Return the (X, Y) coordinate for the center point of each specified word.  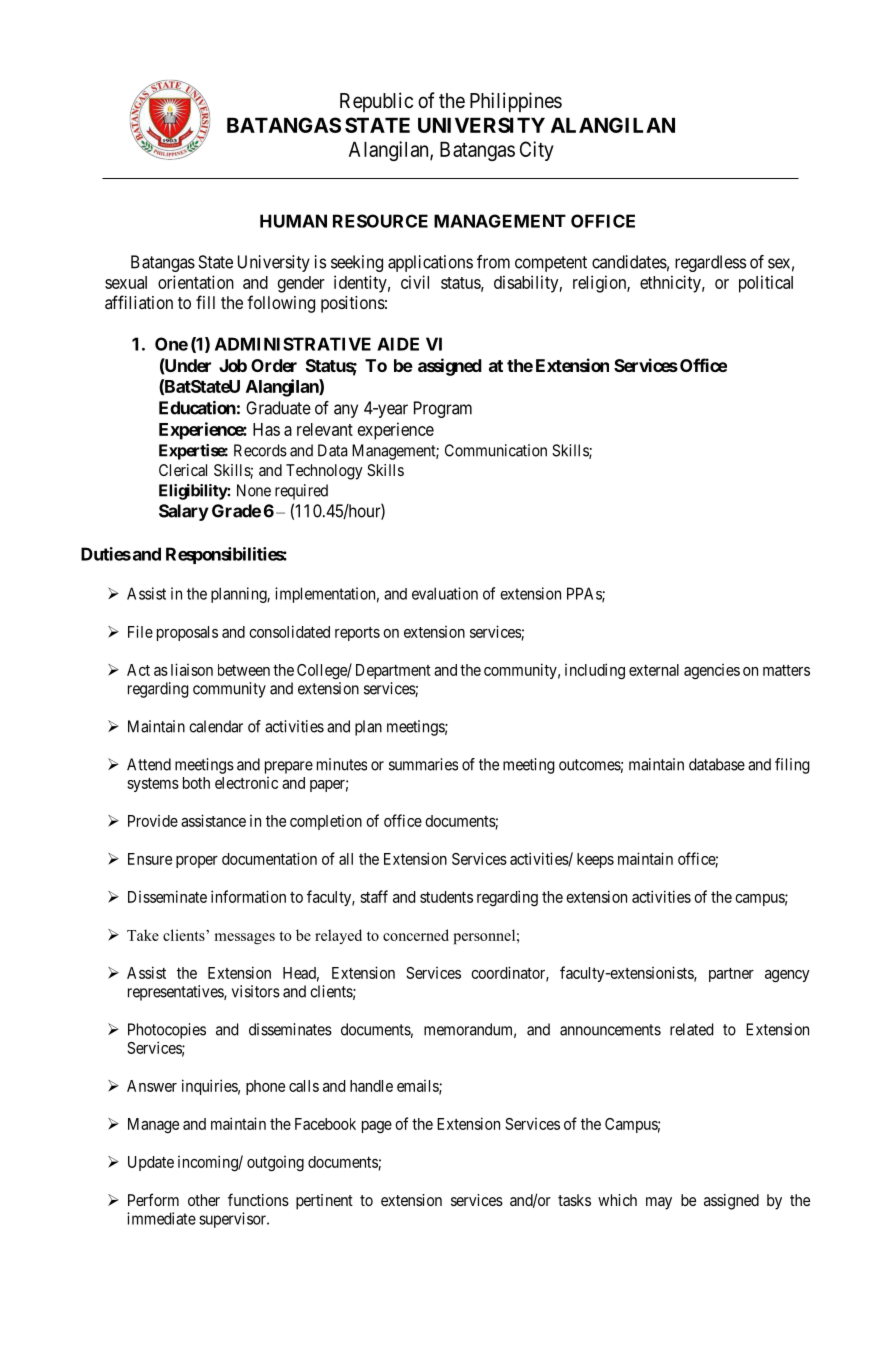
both (196, 783)
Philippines (516, 102)
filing (792, 766)
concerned (416, 935)
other (204, 1200)
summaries (423, 764)
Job (233, 365)
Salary (184, 512)
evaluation (445, 593)
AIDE (398, 344)
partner (731, 975)
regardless (710, 263)
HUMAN (293, 221)
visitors (256, 991)
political (766, 284)
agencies (712, 672)
